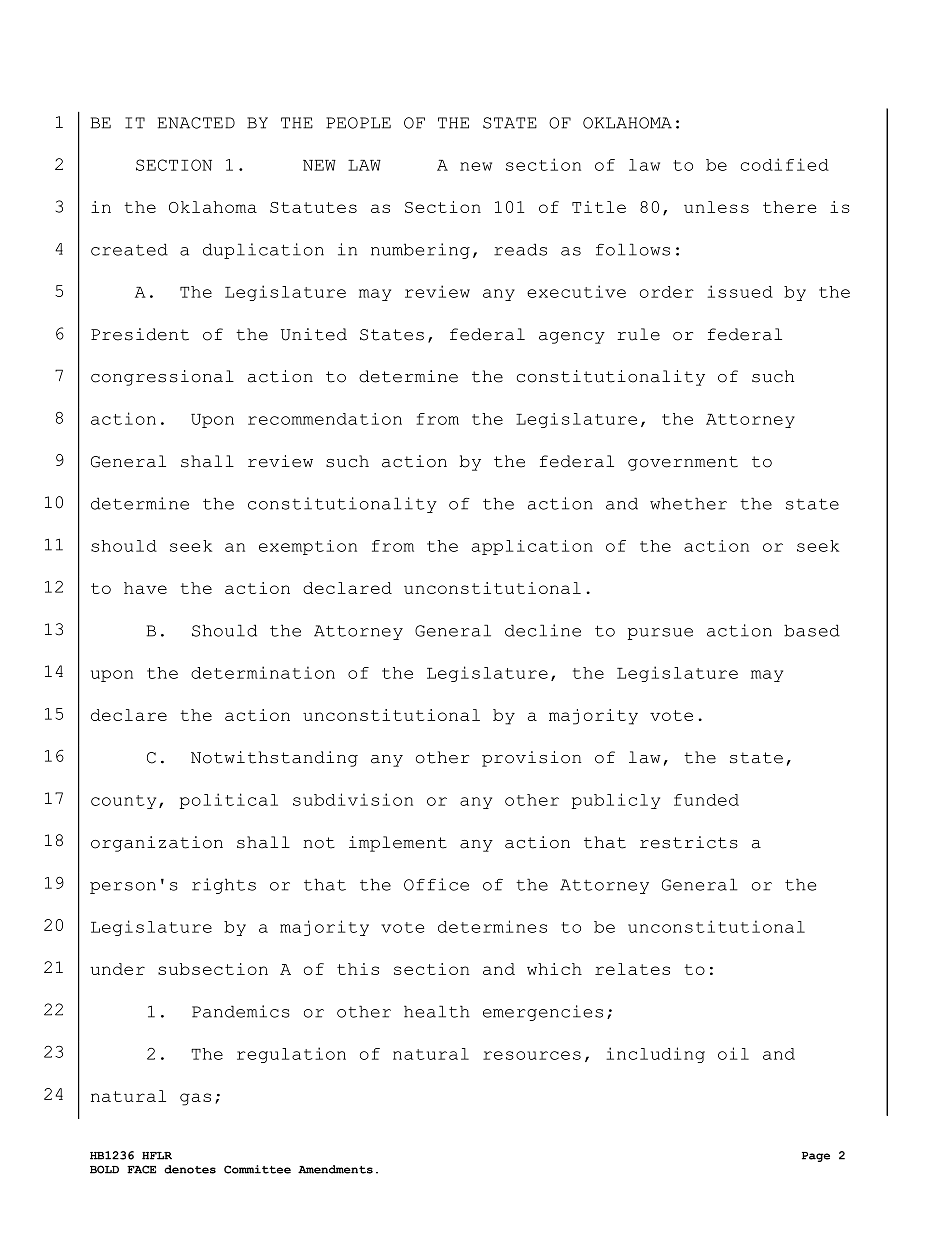  I want to click on PEOPLE, so click(358, 123).
